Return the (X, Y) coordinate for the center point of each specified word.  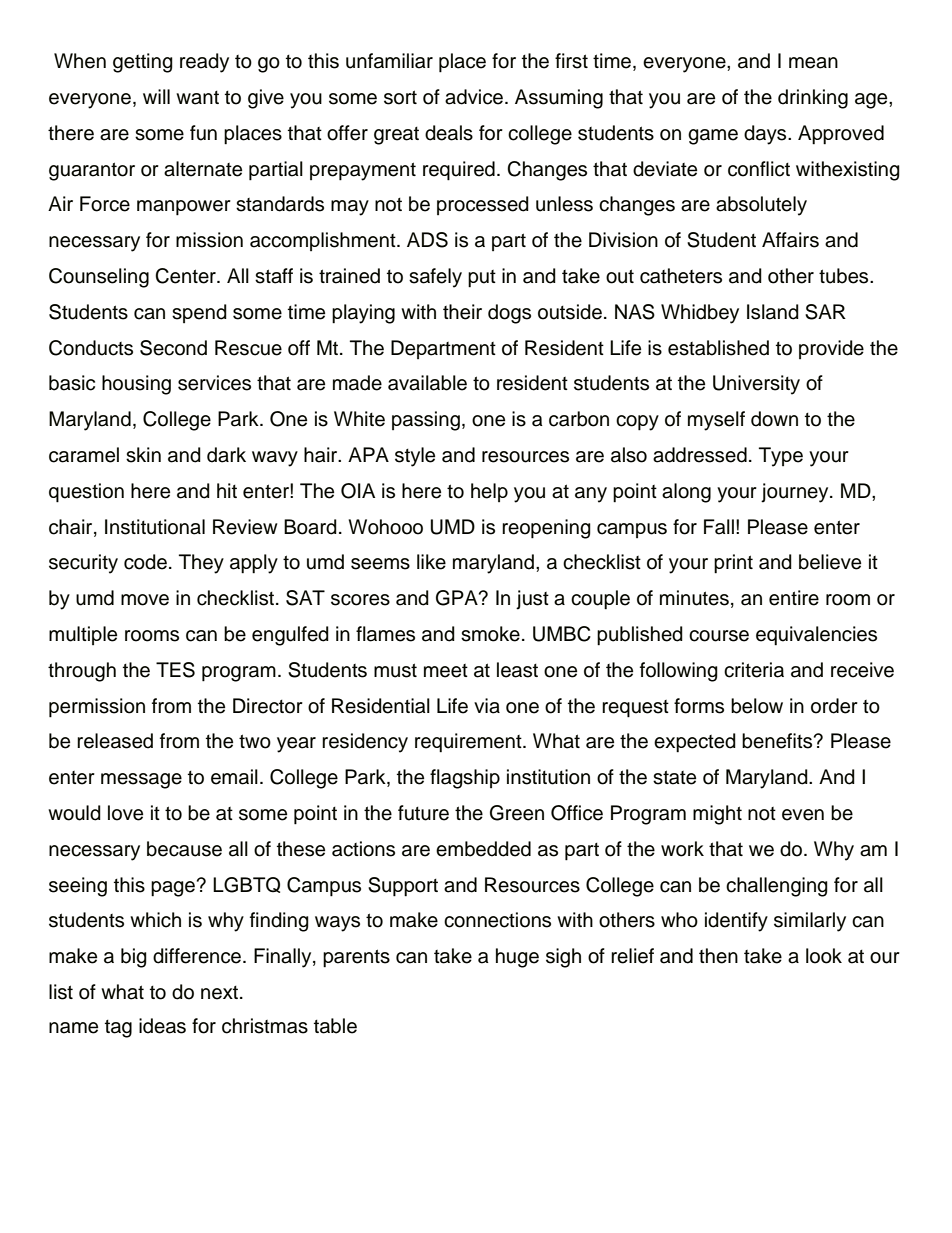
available (427, 383)
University (756, 385)
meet (446, 671)
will (156, 96)
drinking (813, 99)
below (757, 706)
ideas (162, 1026)
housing (136, 385)
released (115, 741)
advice (474, 97)
